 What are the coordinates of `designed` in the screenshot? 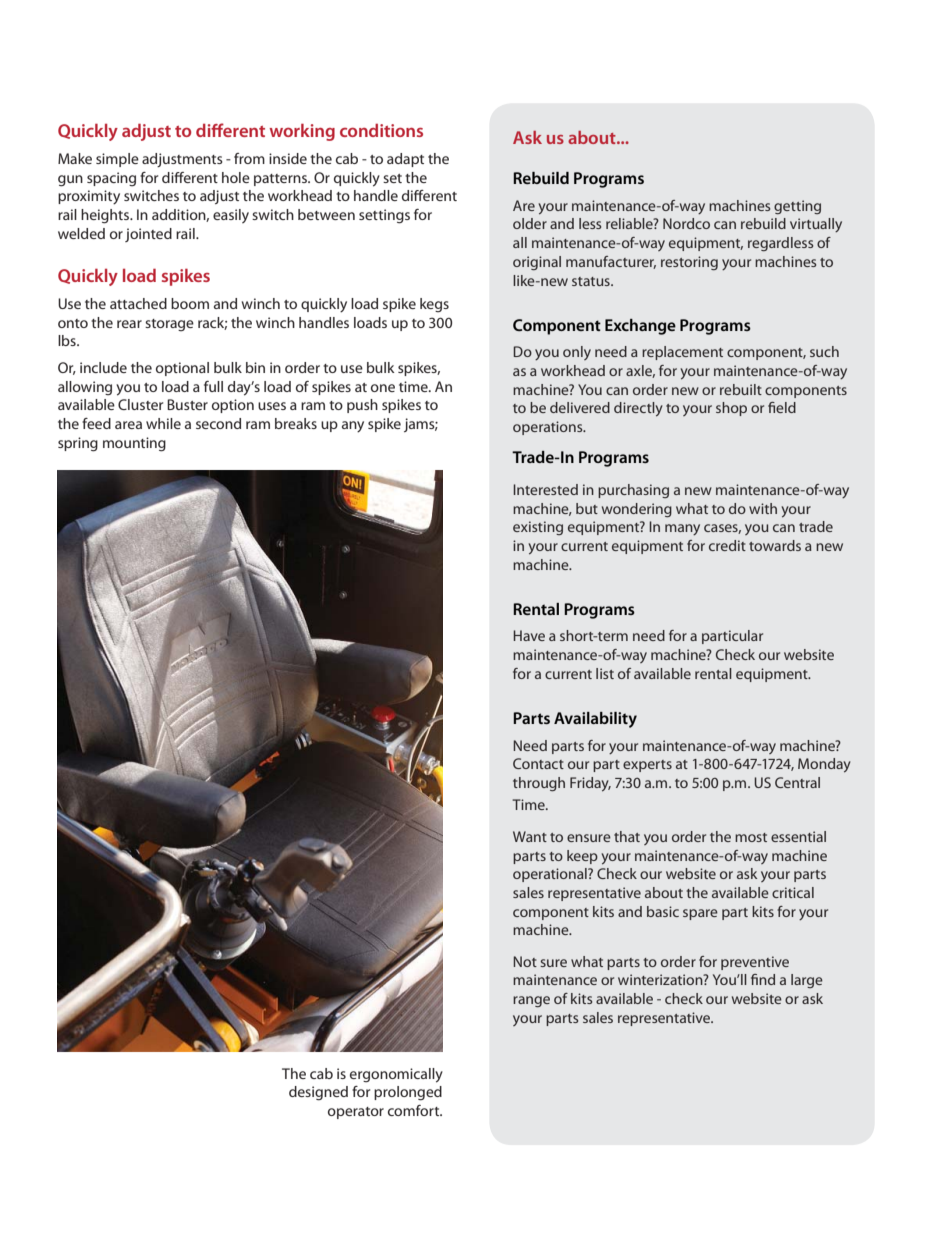 It's located at (318, 1093).
